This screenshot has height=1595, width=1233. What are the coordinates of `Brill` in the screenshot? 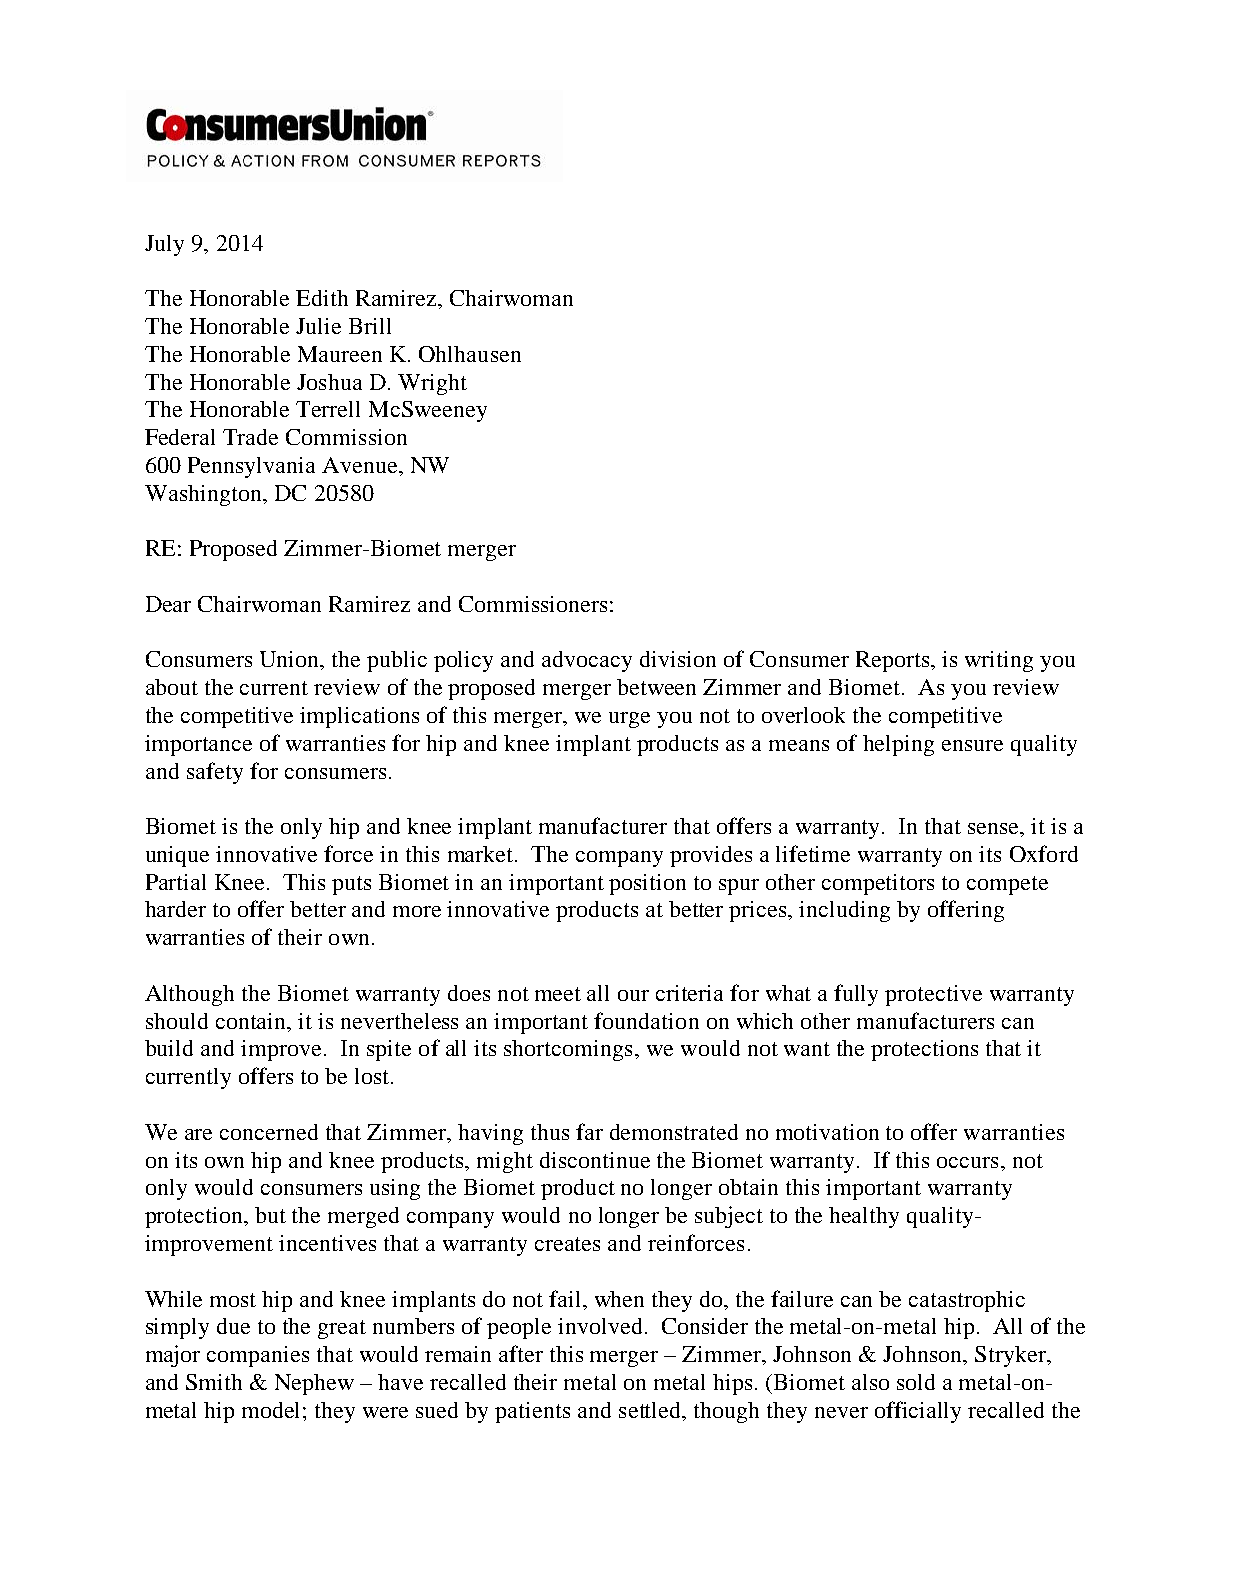 It's located at (370, 326).
